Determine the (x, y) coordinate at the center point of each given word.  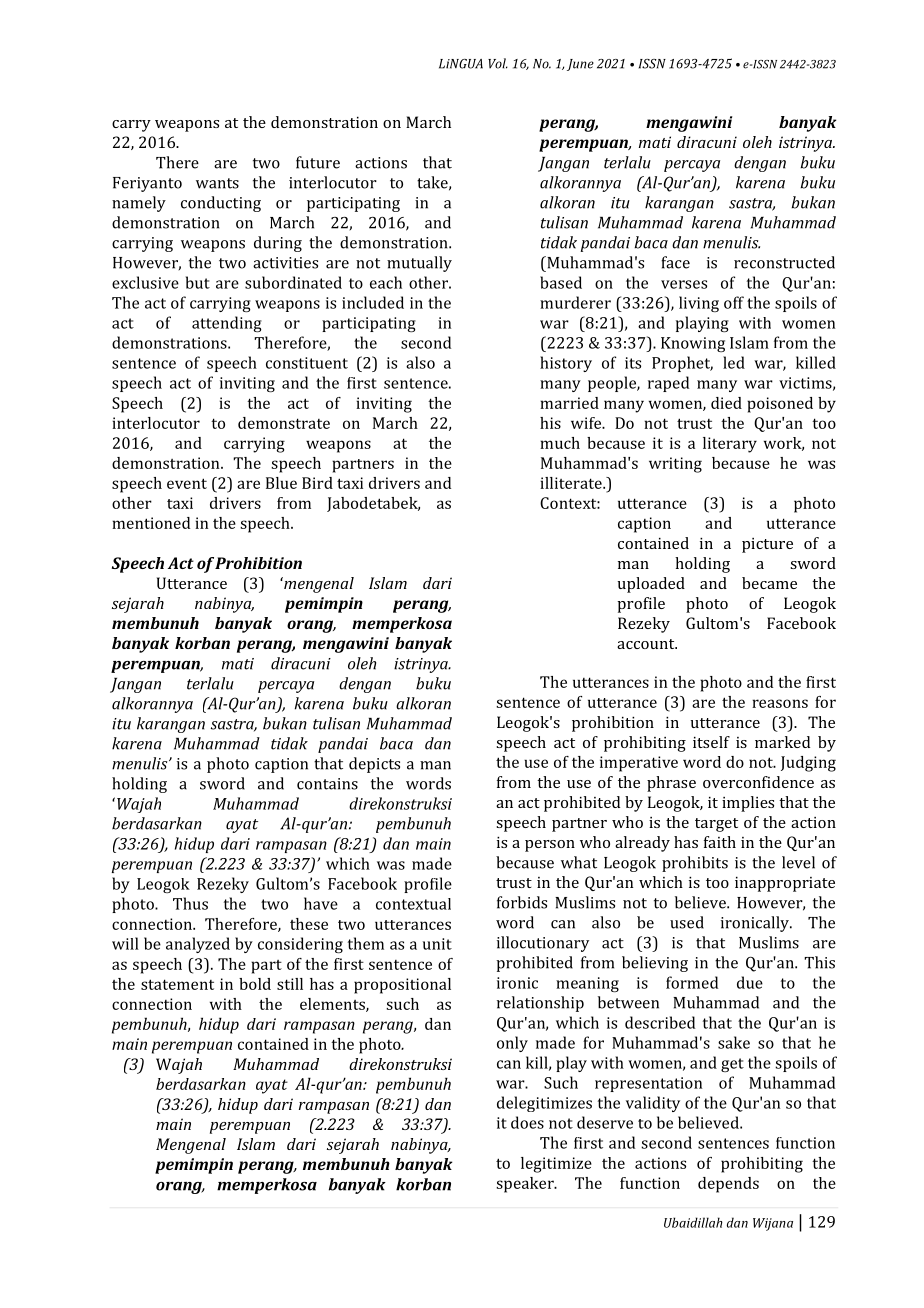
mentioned (151, 523)
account (647, 644)
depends (728, 1185)
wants (217, 183)
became (769, 583)
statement (177, 984)
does (527, 1122)
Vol (498, 63)
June (580, 65)
